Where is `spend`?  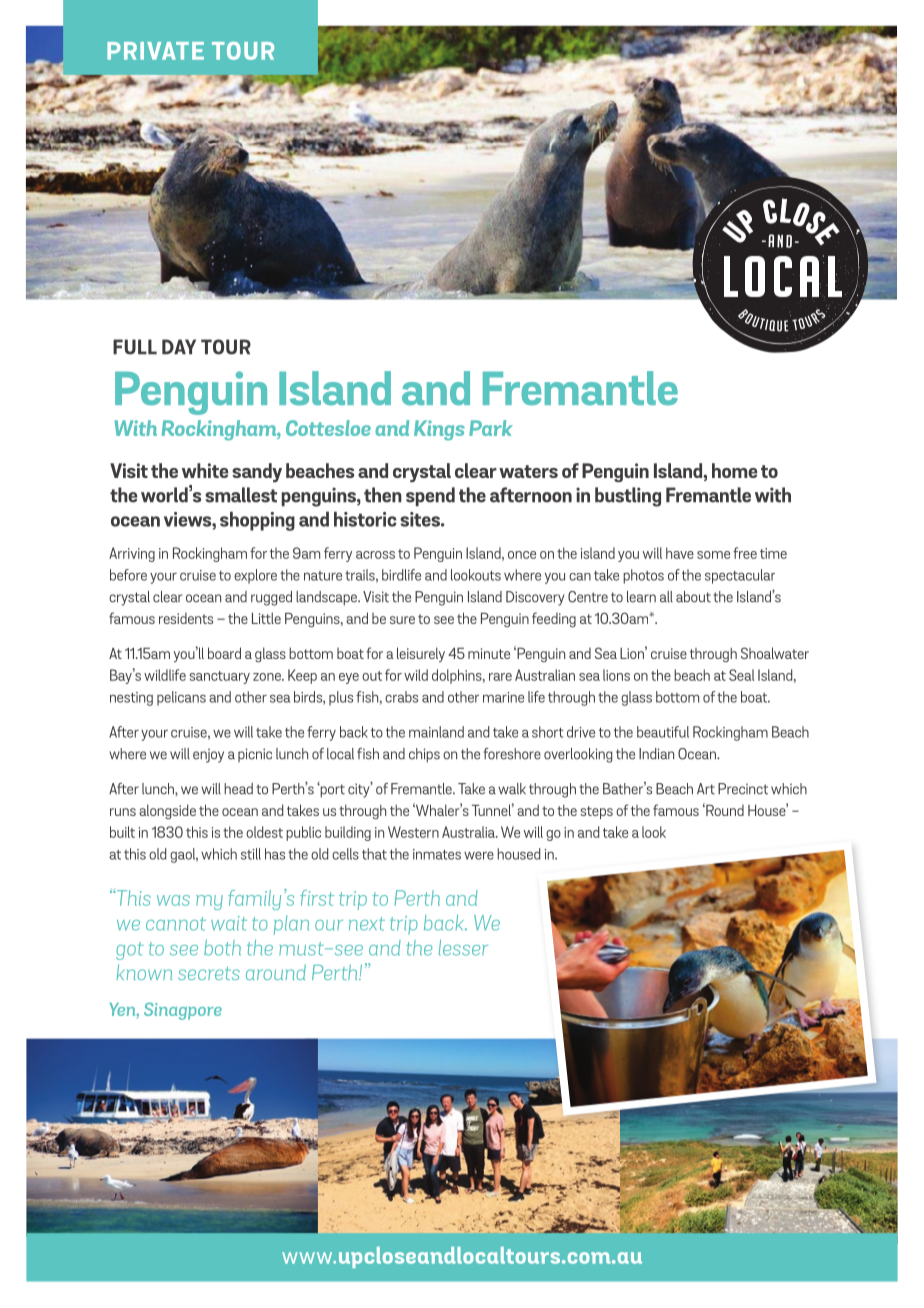
spend is located at coordinates (430, 497).
